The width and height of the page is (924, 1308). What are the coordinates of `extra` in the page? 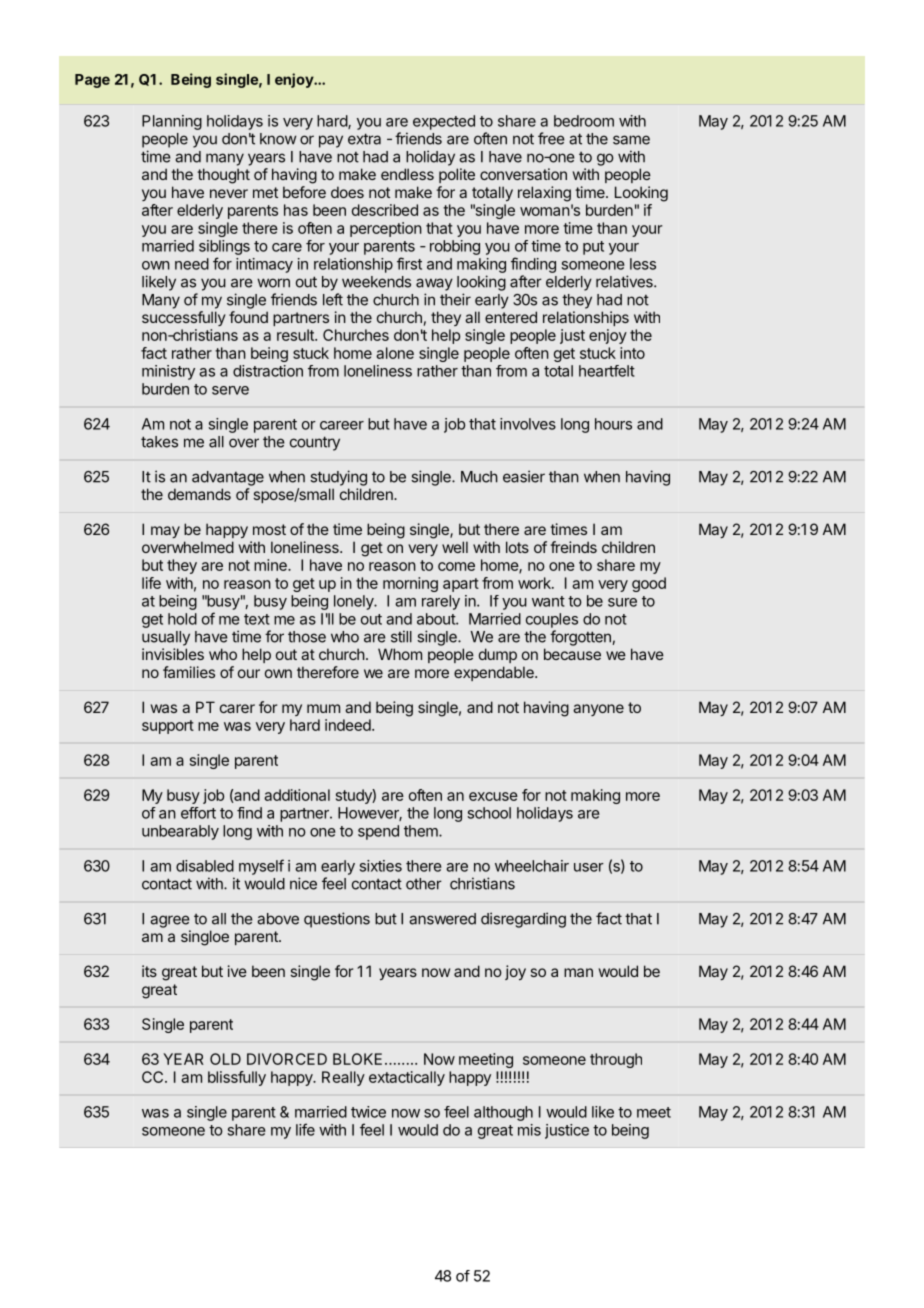 It's located at (364, 139).
